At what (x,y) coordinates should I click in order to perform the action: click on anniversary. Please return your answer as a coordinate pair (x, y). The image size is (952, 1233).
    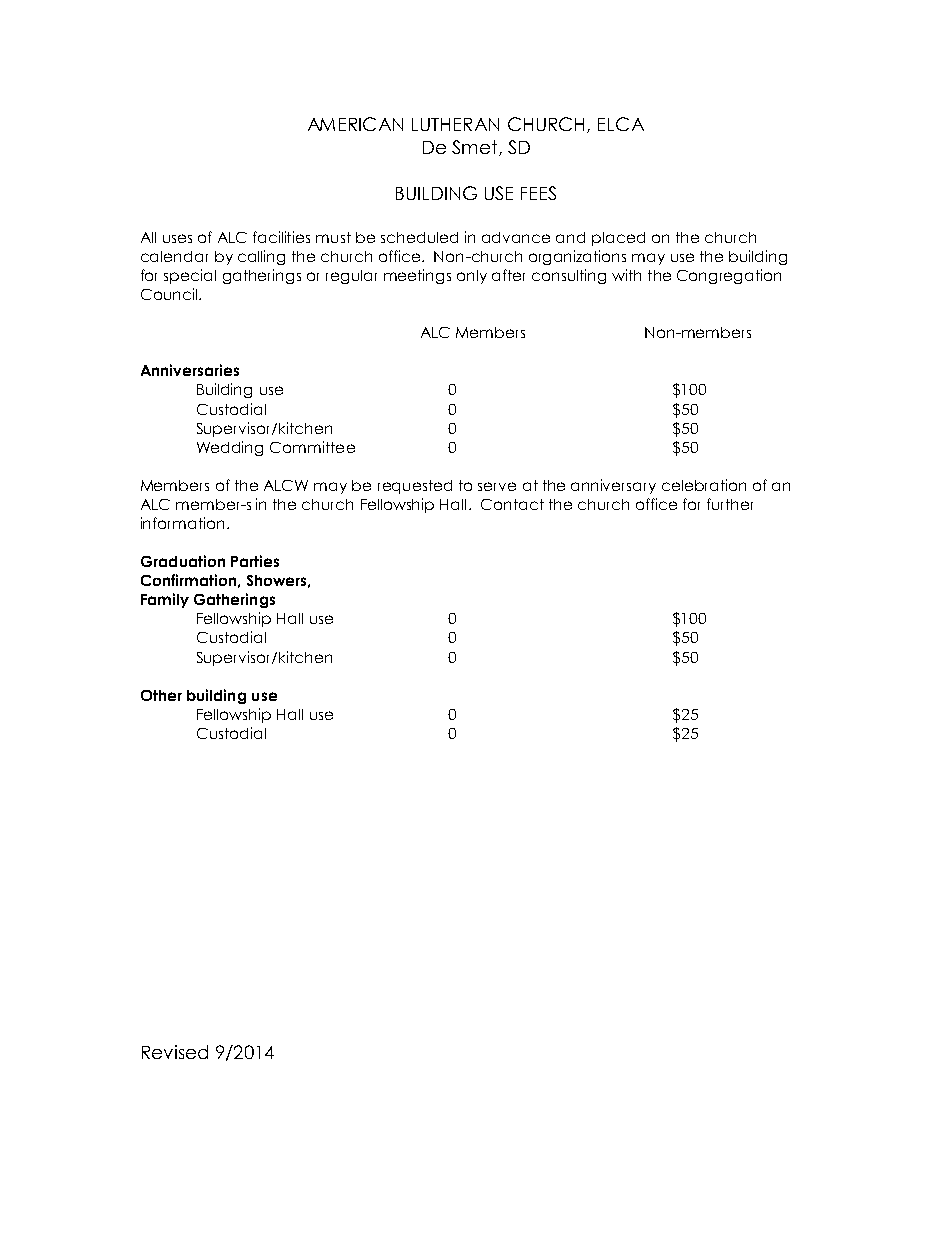
    Looking at the image, I should click on (613, 486).
